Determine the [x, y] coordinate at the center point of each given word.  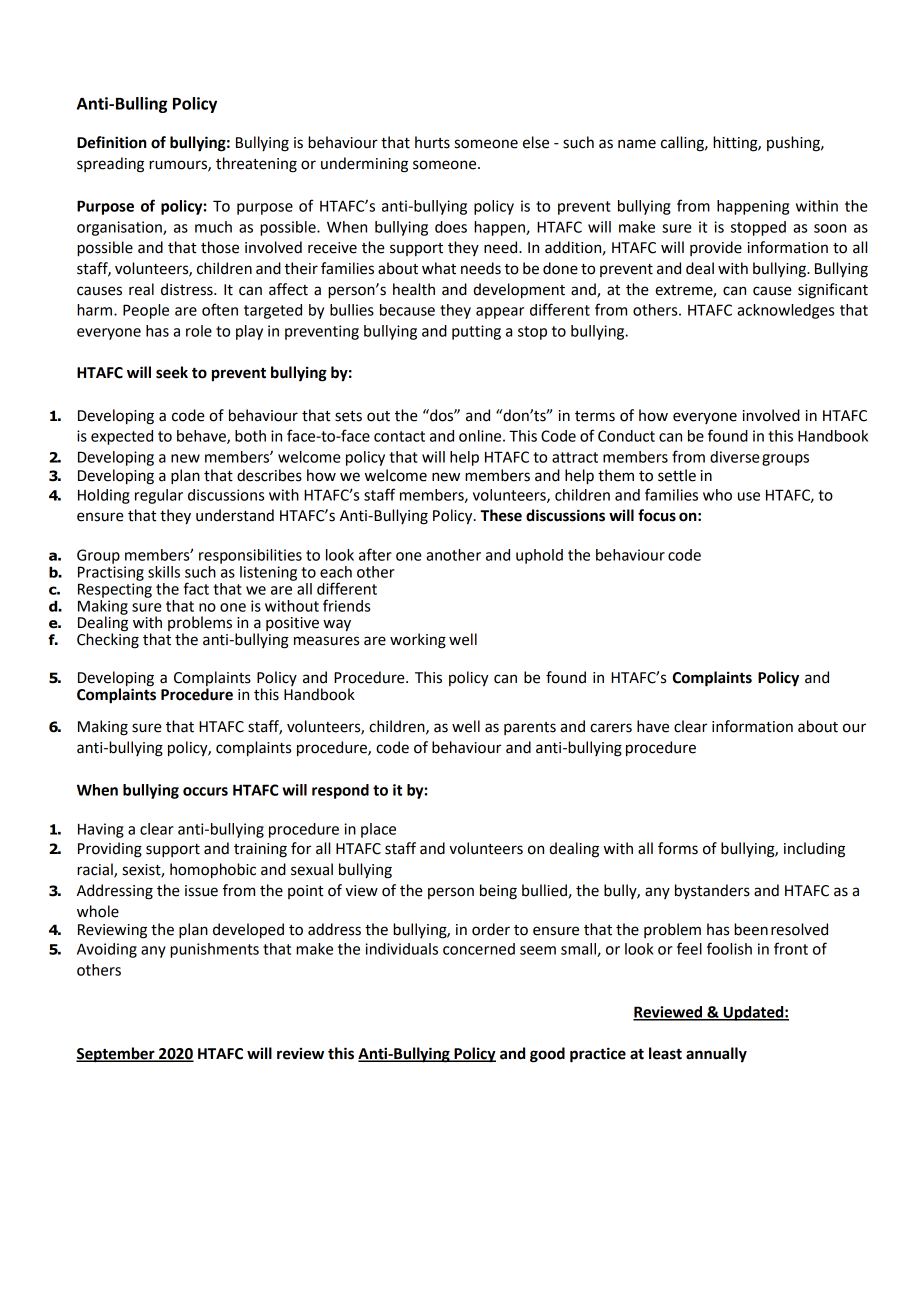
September [116, 1055]
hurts [432, 142]
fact [196, 588]
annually [716, 1055]
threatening [256, 165]
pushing [794, 144]
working [418, 641]
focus [657, 515]
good [547, 1055]
